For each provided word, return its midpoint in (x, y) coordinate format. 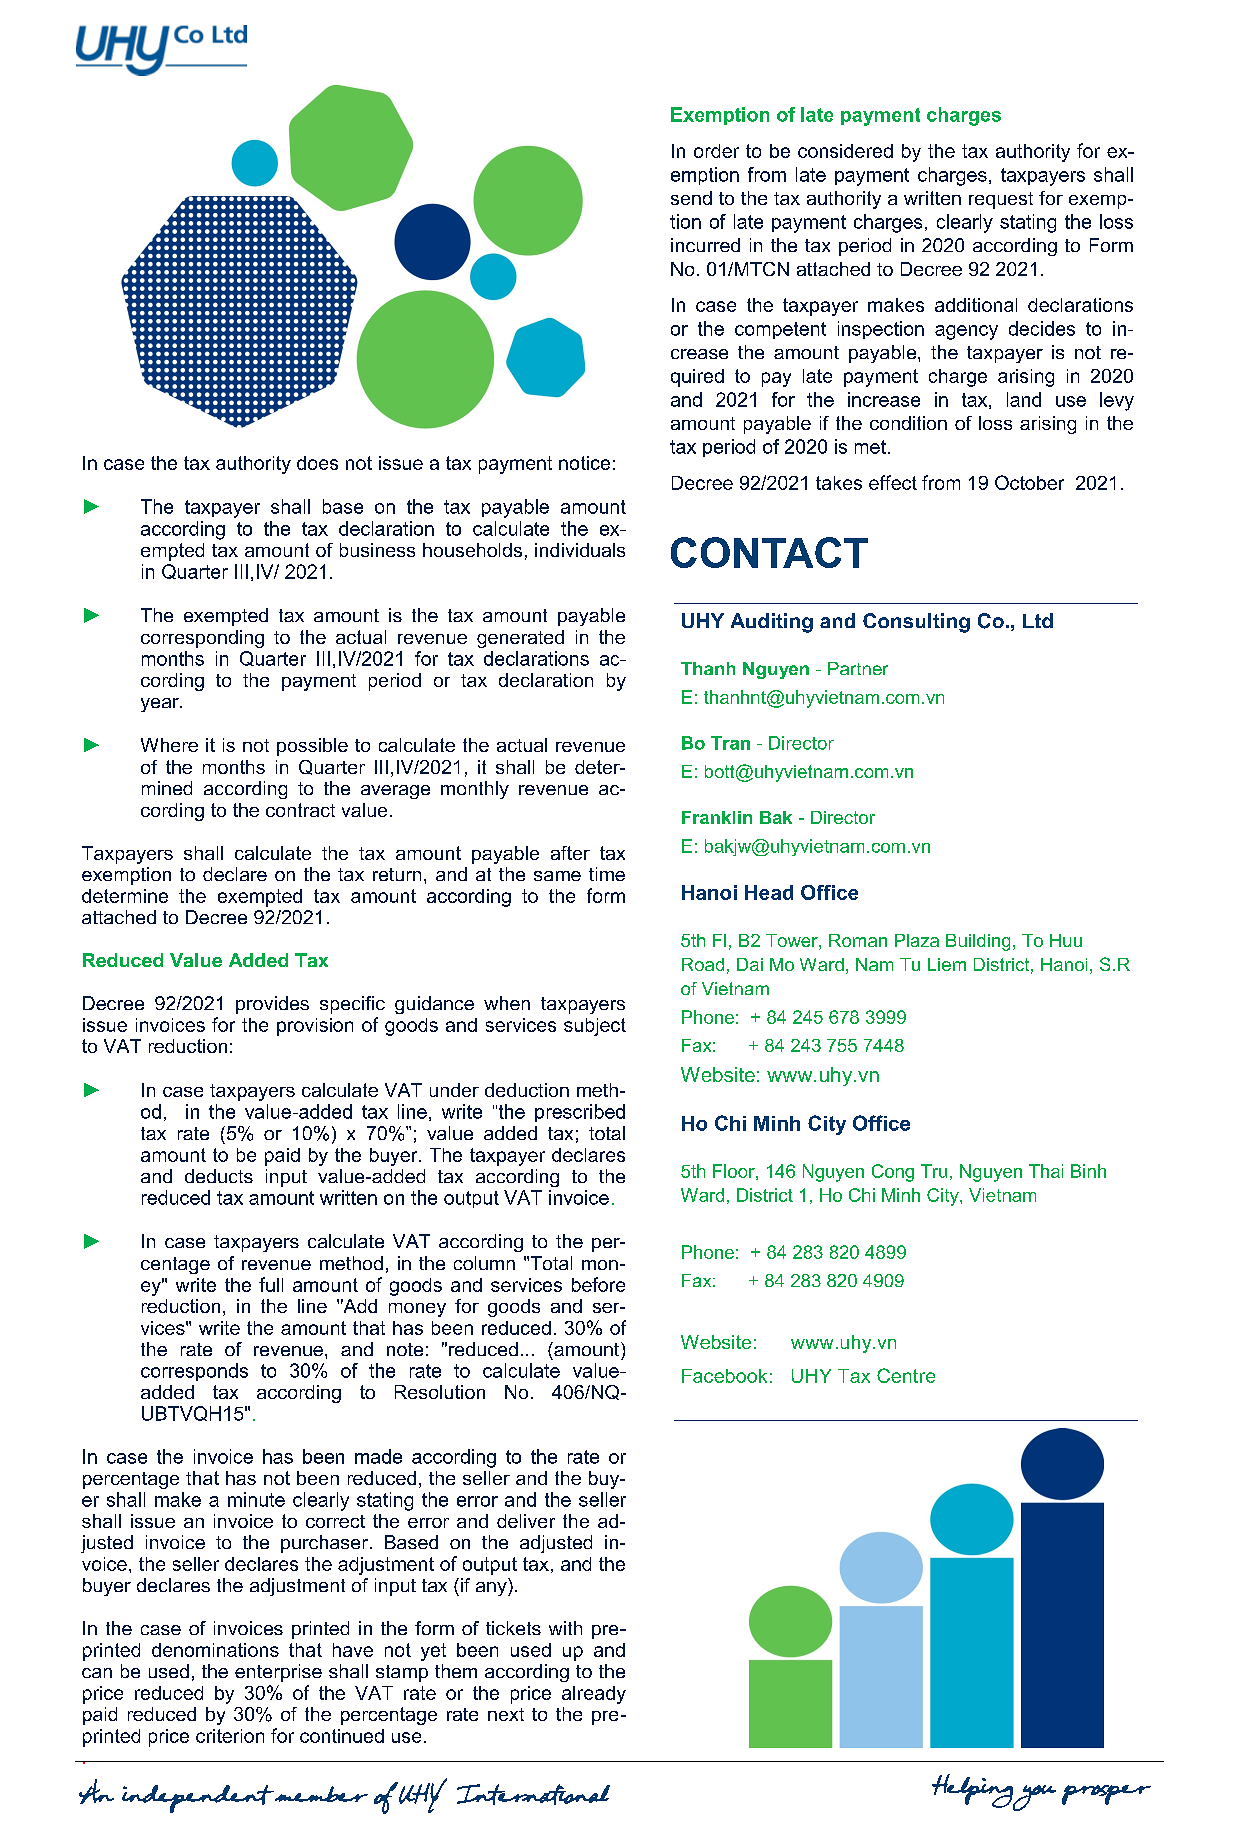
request (1001, 200)
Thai (1046, 1171)
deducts (219, 1176)
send (691, 198)
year (161, 705)
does (317, 463)
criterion (230, 1736)
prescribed (580, 1113)
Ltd (1038, 620)
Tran (730, 743)
